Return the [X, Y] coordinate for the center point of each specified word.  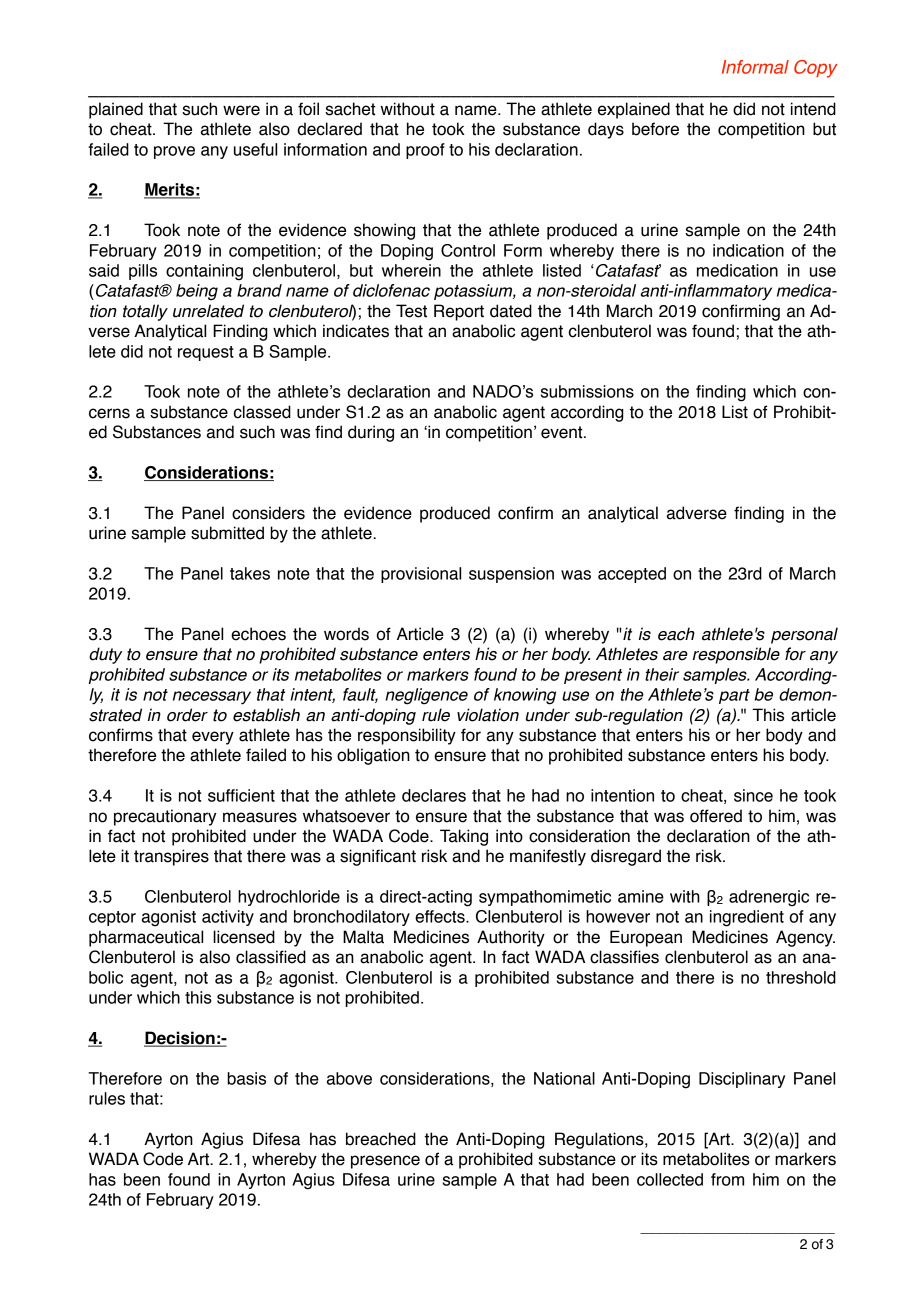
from [727, 1179]
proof [425, 151]
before [655, 129]
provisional [421, 575]
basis [246, 1078]
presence [385, 1162]
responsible [736, 655]
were [241, 110]
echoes [258, 634]
